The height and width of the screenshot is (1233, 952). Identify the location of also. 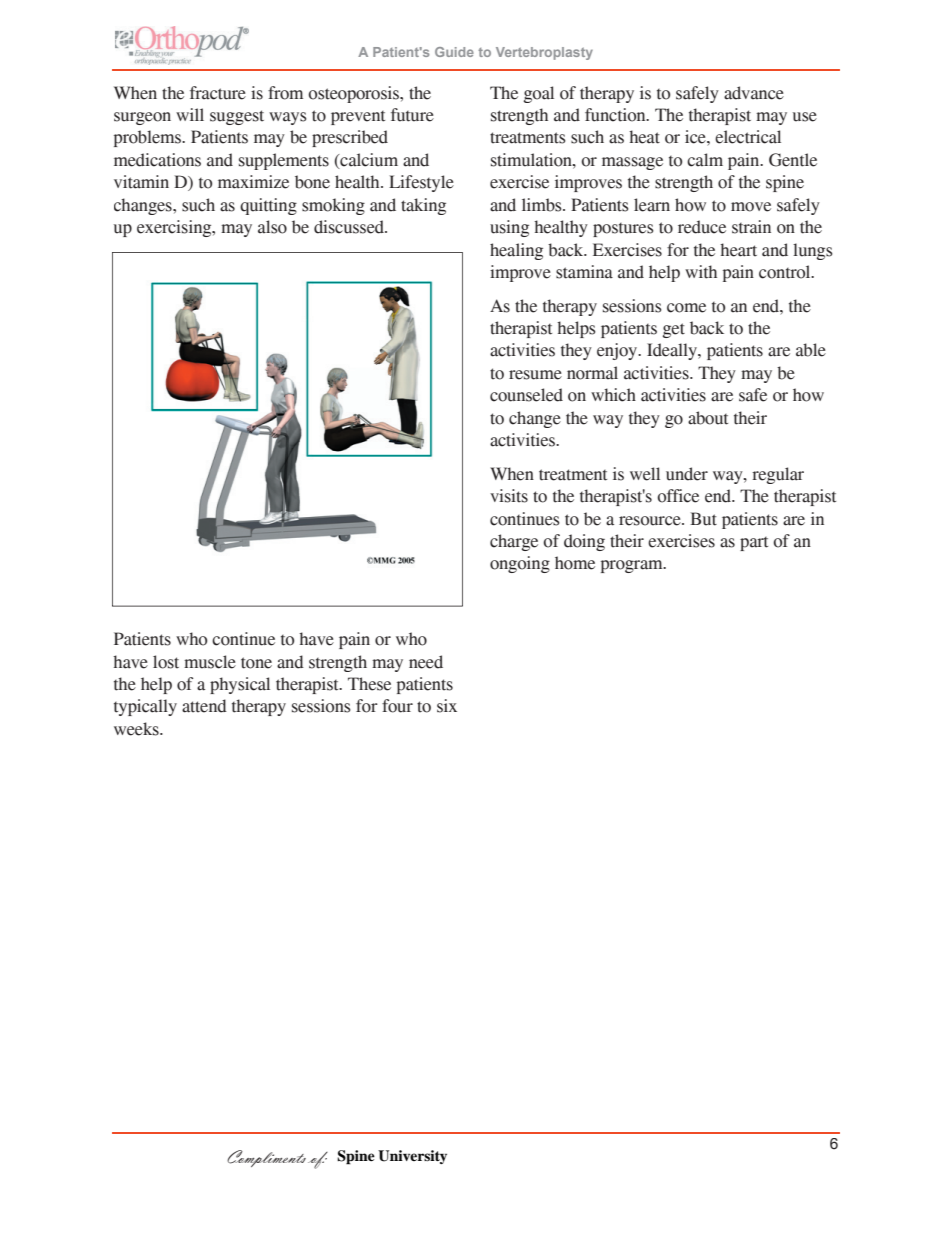
(272, 227).
